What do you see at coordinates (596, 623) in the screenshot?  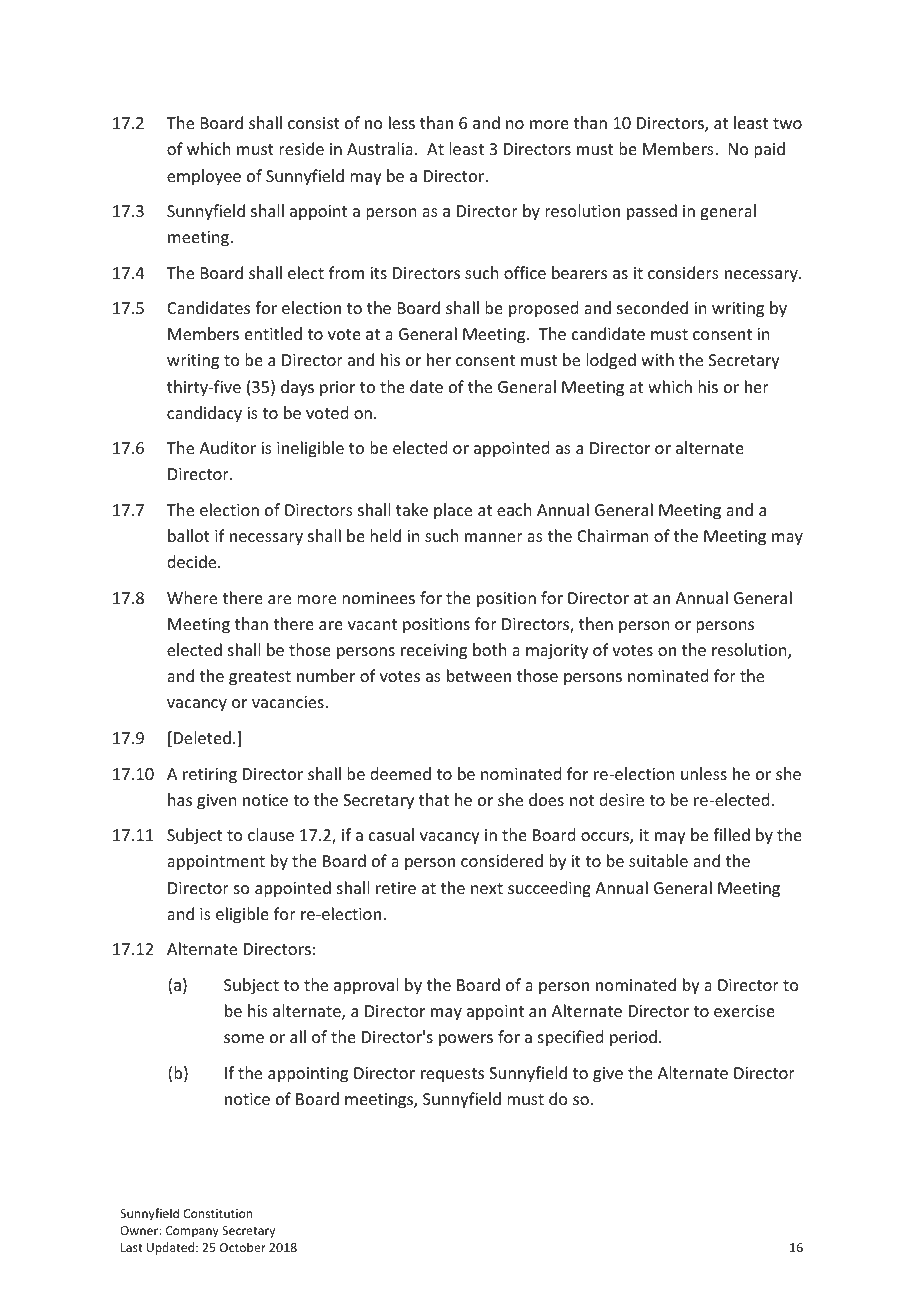 I see `then` at bounding box center [596, 623].
